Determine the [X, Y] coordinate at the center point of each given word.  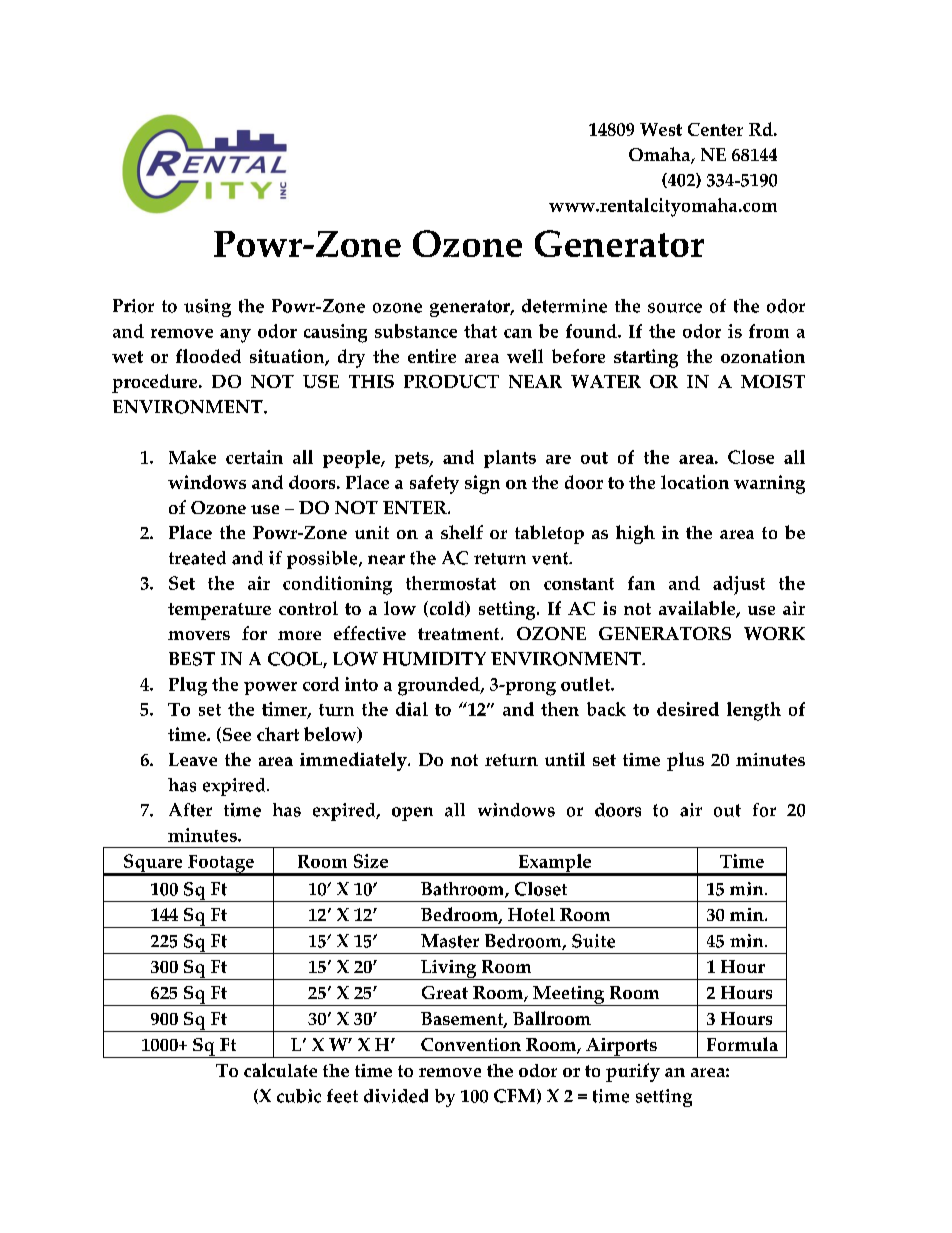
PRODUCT [451, 381]
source [675, 308]
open [412, 814]
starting [646, 358]
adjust [739, 585]
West [661, 129]
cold [447, 609]
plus [685, 761]
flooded [208, 356]
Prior [133, 306]
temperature [219, 611]
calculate [280, 1070]
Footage [221, 865]
